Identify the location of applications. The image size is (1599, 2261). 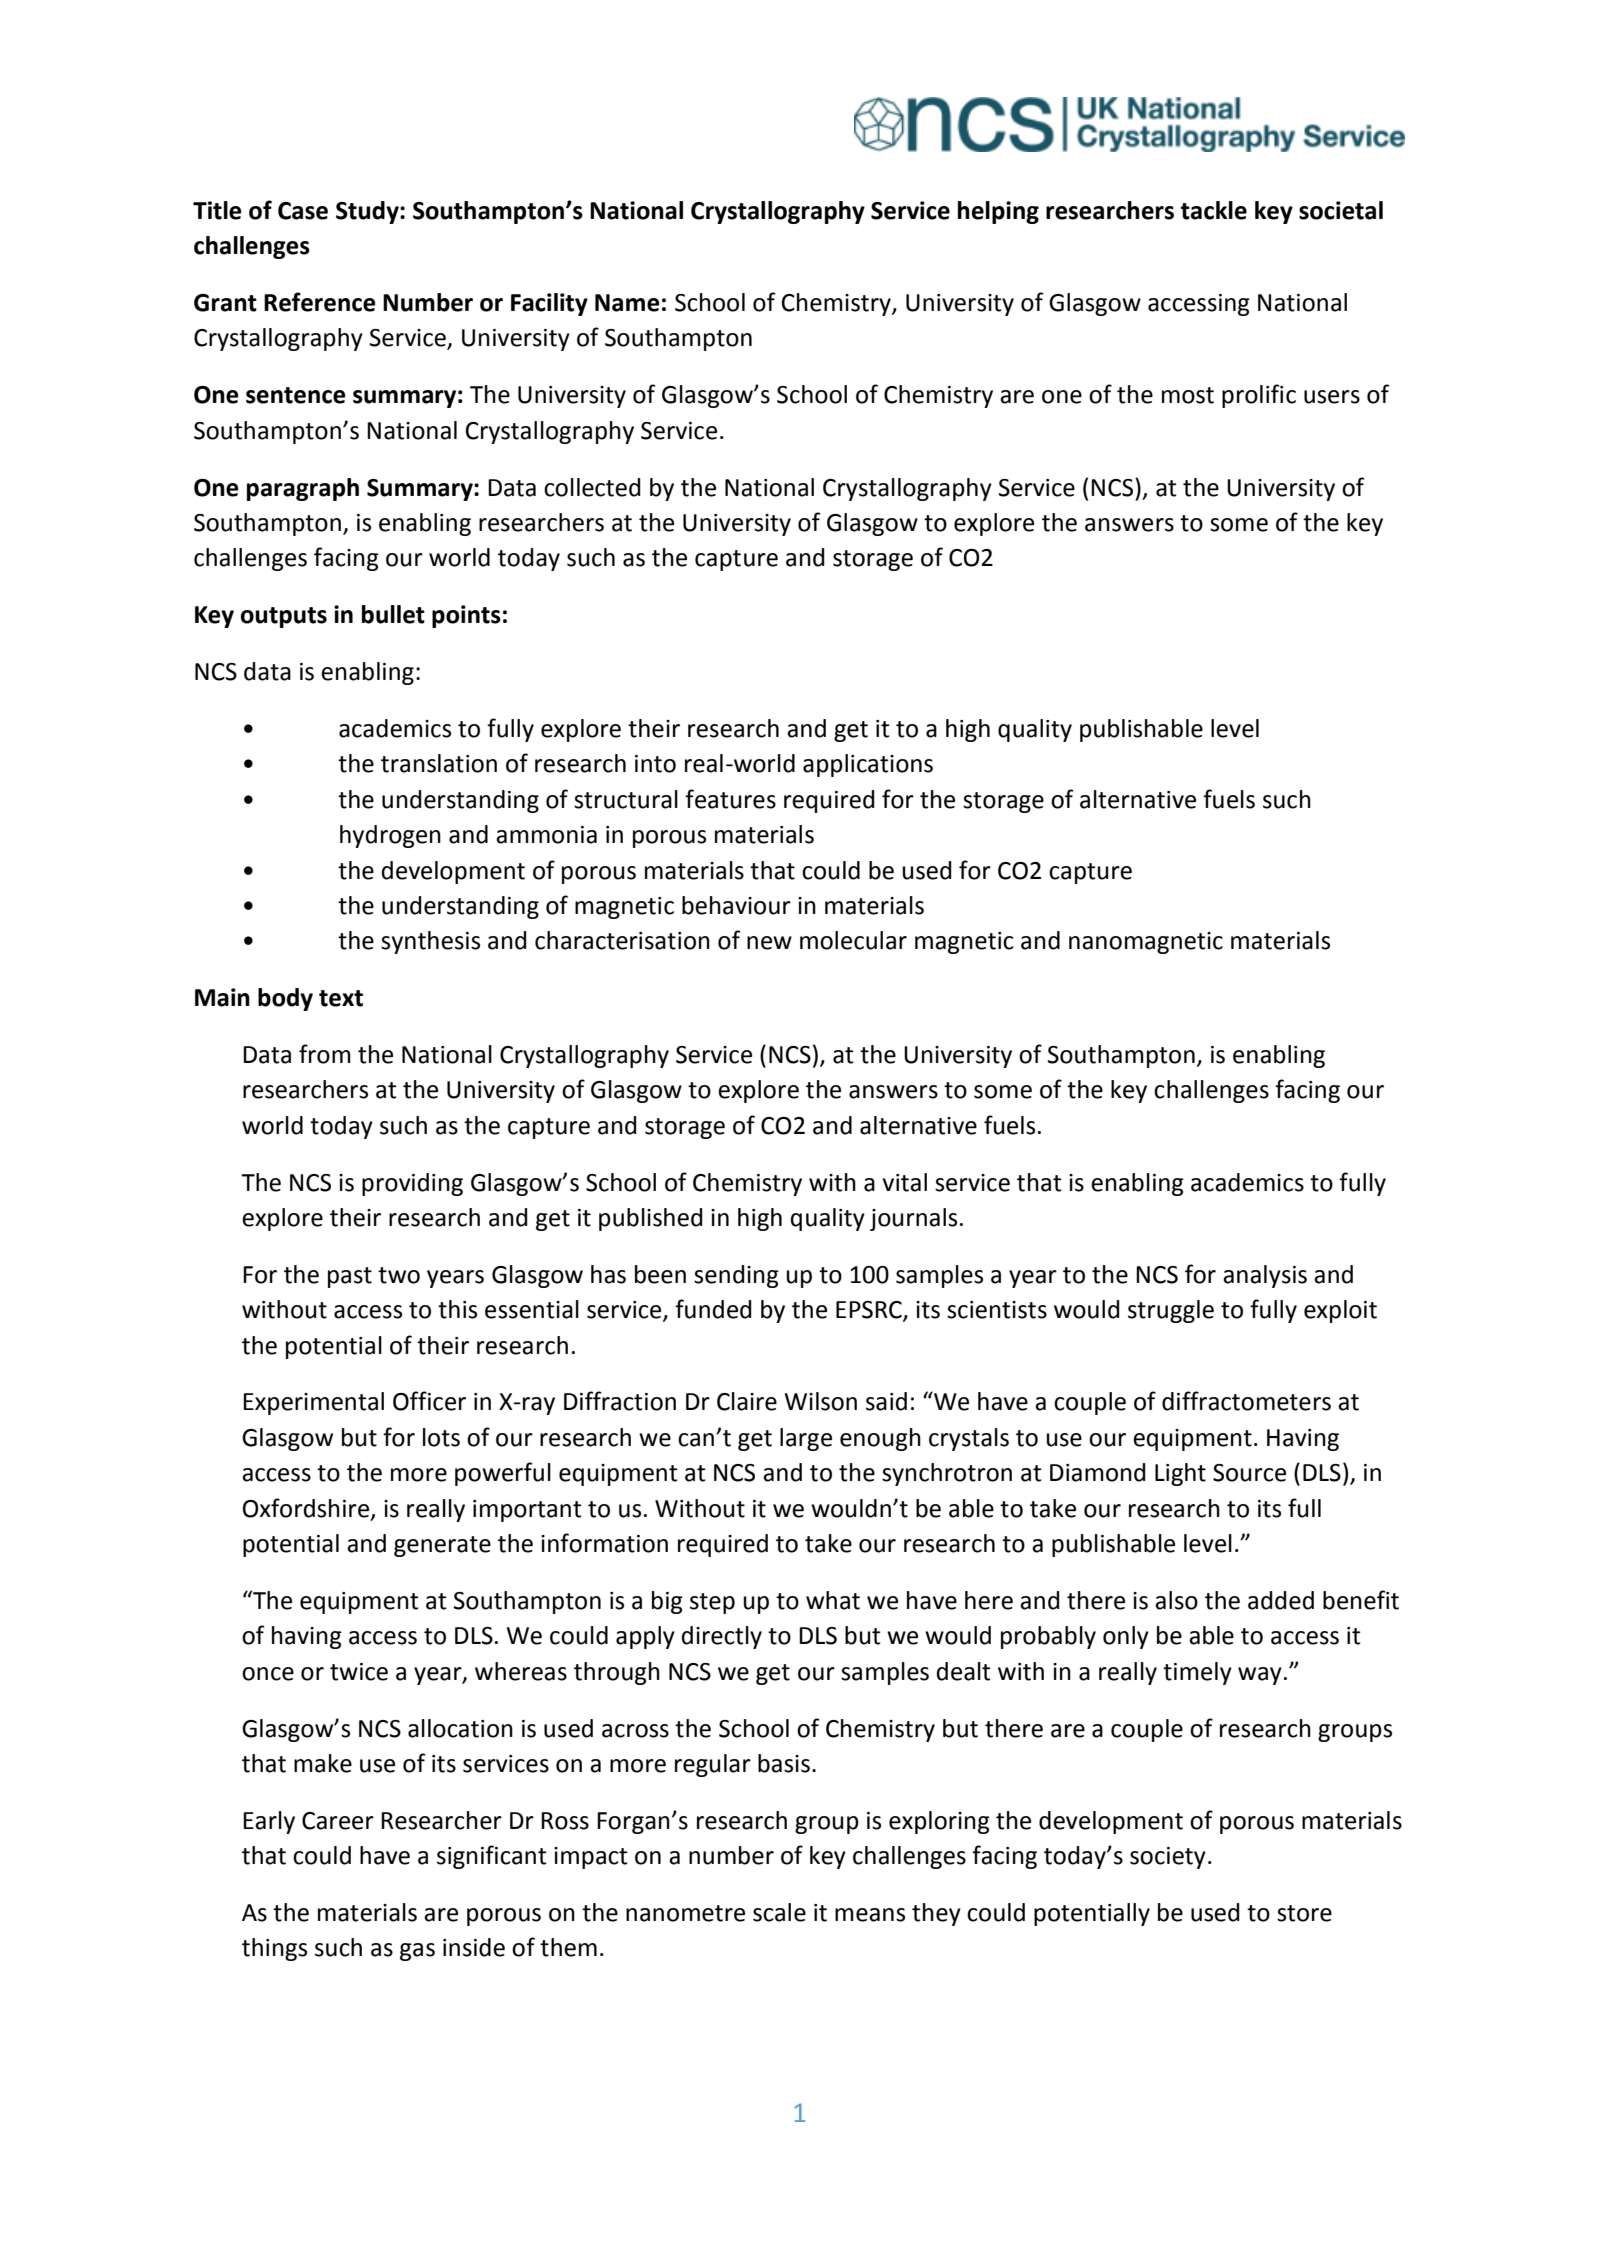
(868, 765).
